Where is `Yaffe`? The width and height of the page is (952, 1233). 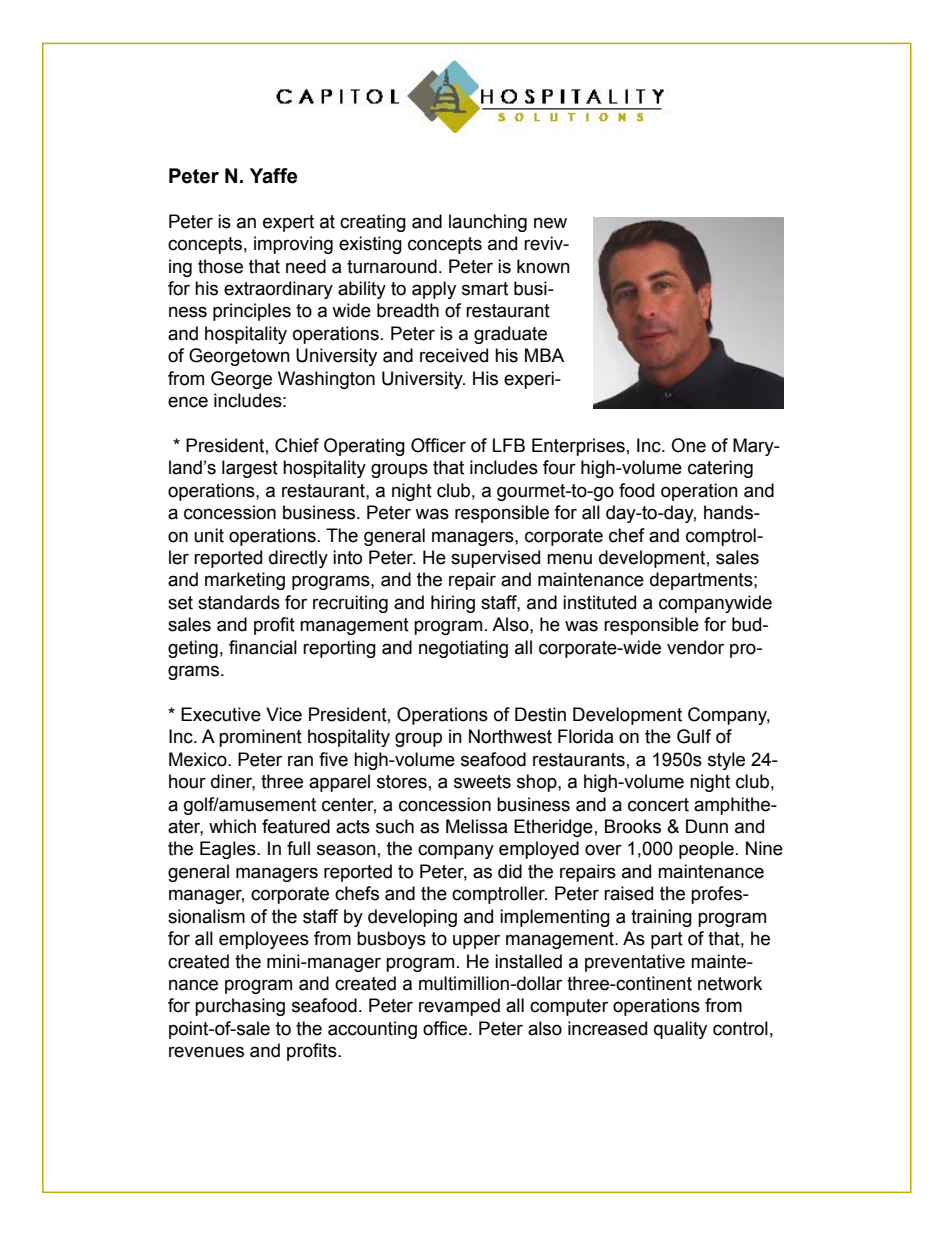 Yaffe is located at coordinates (274, 176).
